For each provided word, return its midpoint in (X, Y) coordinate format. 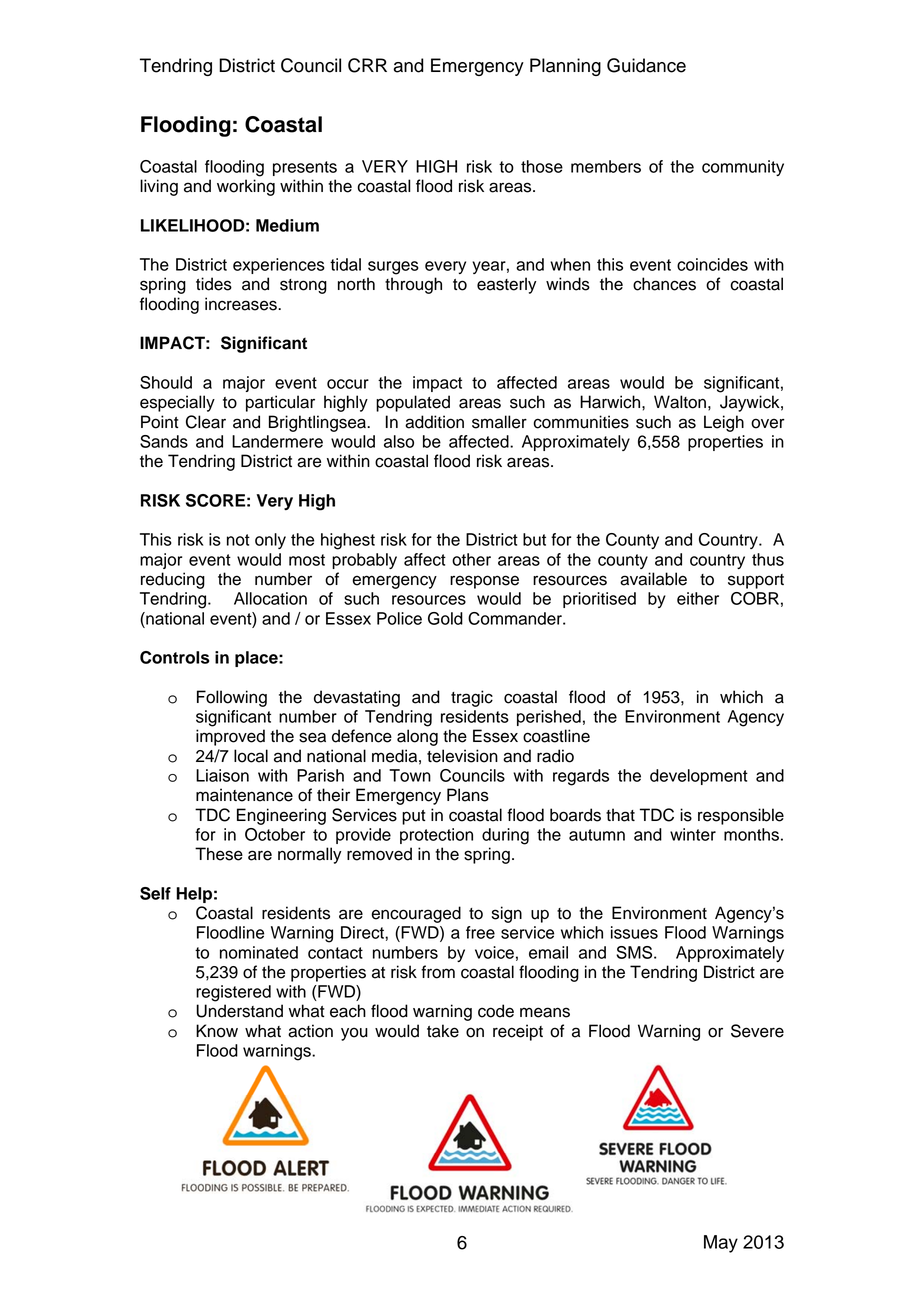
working (246, 187)
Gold (445, 618)
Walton (680, 402)
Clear (206, 422)
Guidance (646, 65)
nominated (259, 952)
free (480, 932)
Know (217, 1031)
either (698, 598)
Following (232, 698)
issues (634, 932)
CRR (367, 65)
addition (434, 422)
